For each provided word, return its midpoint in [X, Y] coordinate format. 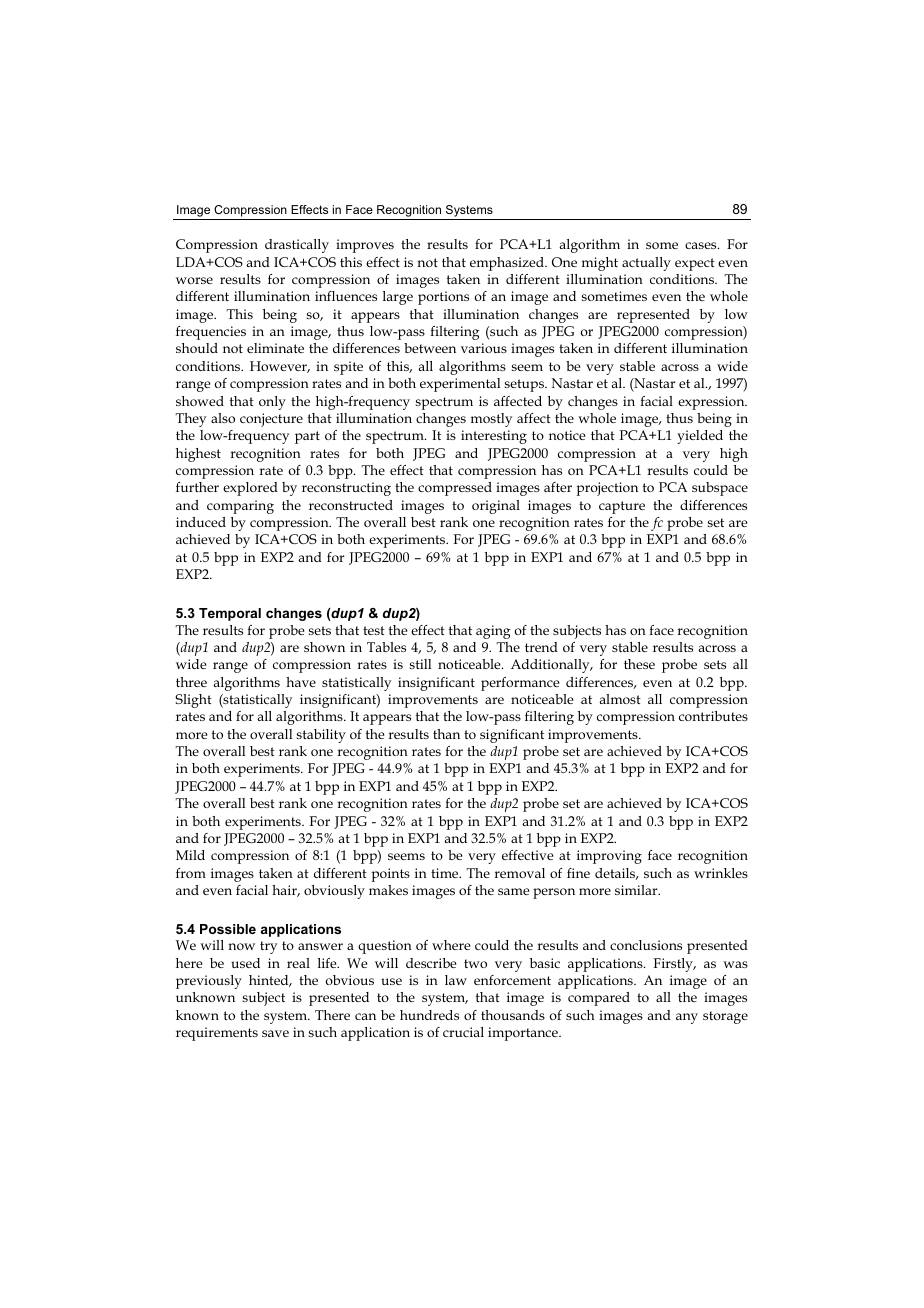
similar [637, 890]
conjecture [271, 420]
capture [622, 507]
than [446, 734]
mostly [491, 420]
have [301, 682]
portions [443, 298]
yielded [700, 437]
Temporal [230, 614]
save [275, 1033]
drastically [297, 246]
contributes [713, 716]
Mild [190, 855]
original [496, 507]
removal [519, 873]
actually [646, 264]
